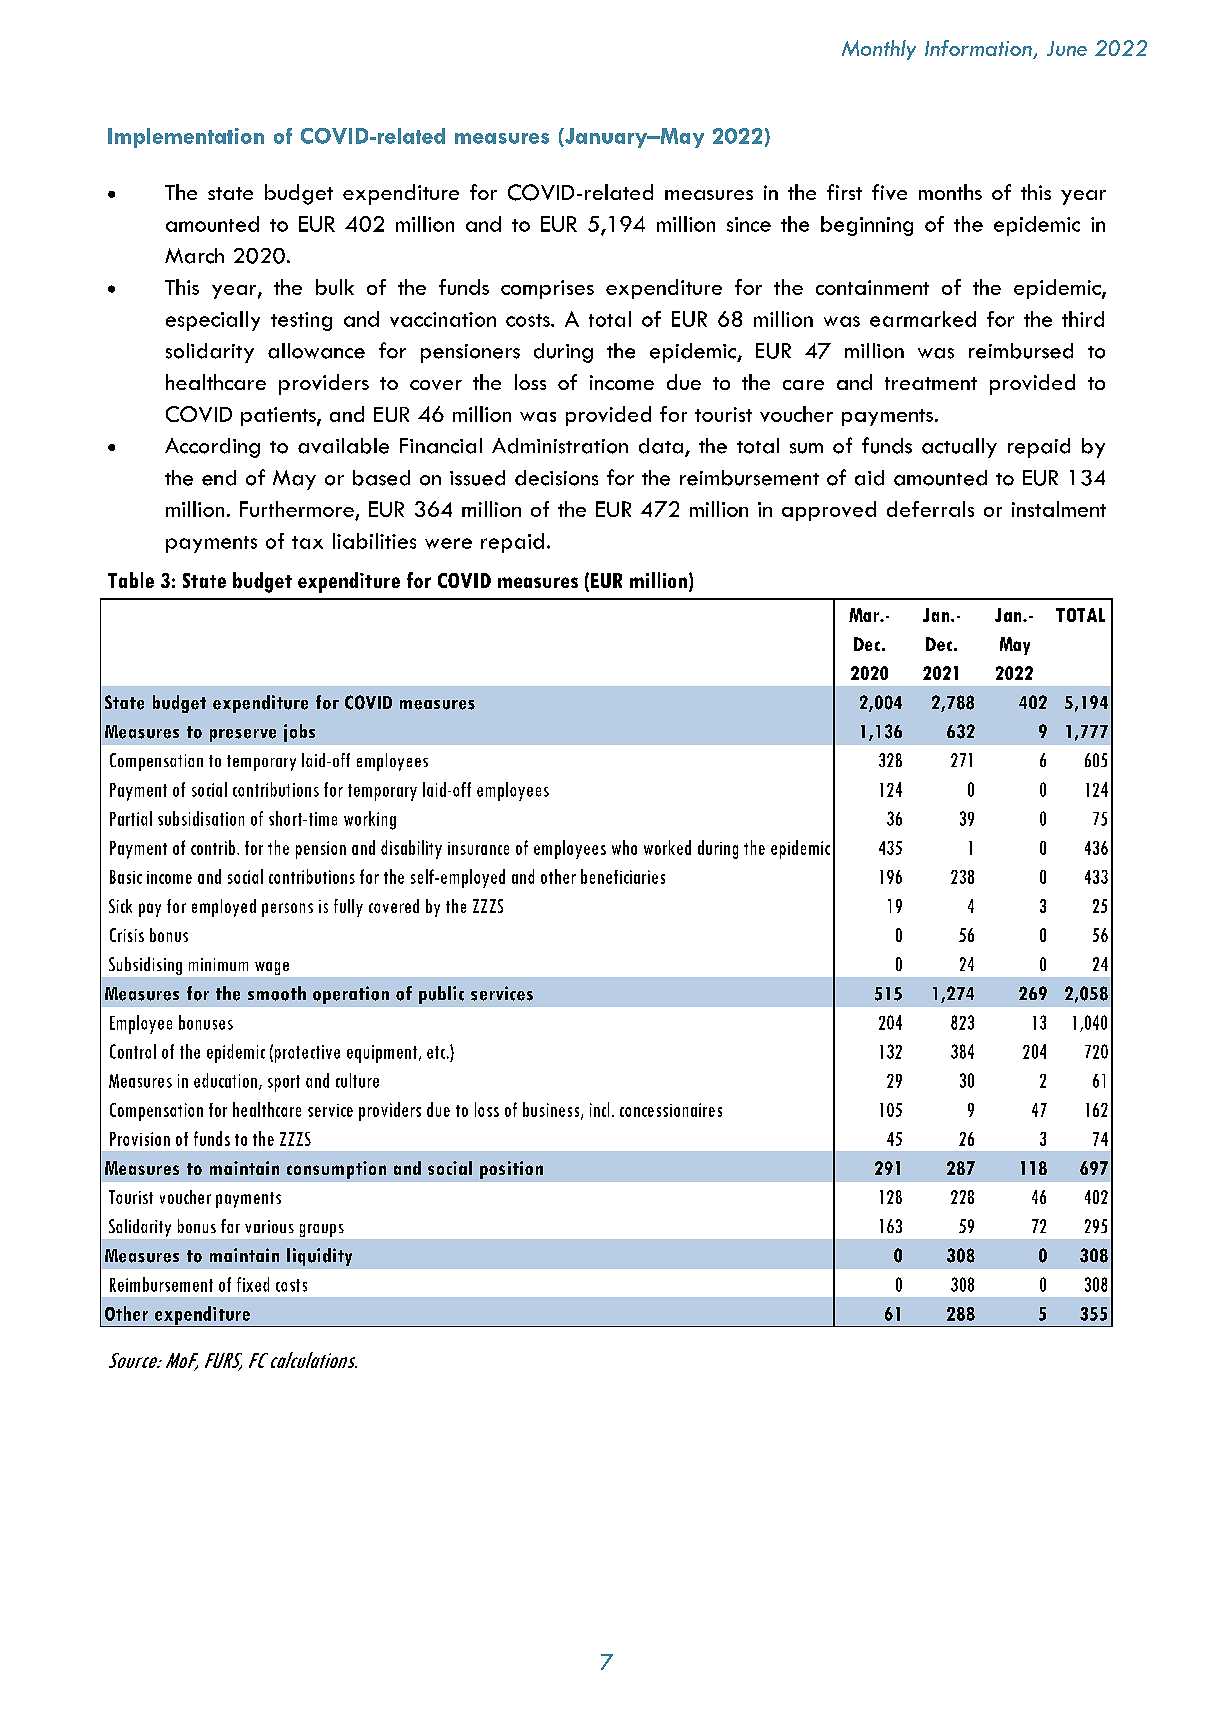  What do you see at coordinates (511, 1170) in the screenshot?
I see `position` at bounding box center [511, 1170].
